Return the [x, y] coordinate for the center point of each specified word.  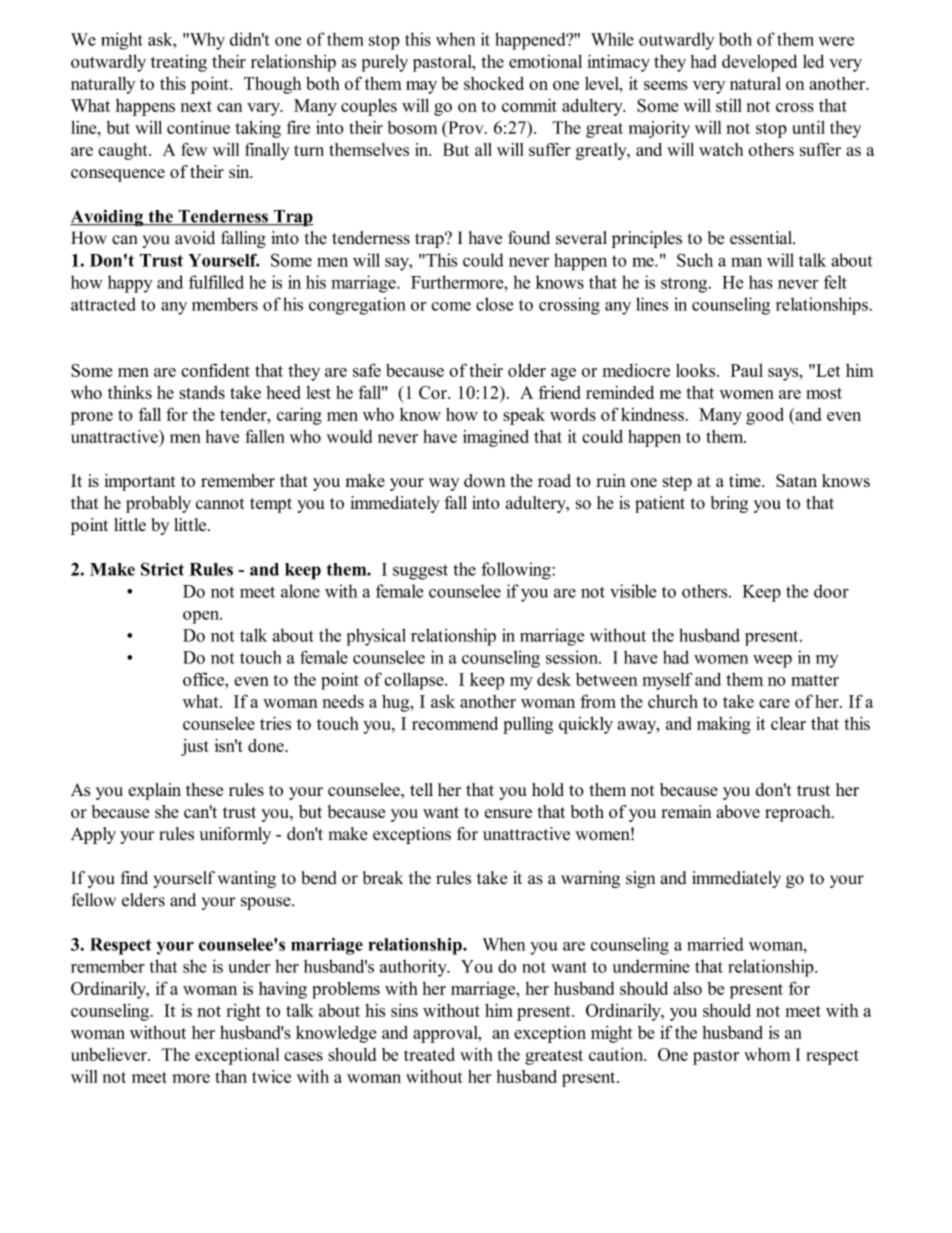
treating [178, 63]
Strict [162, 569]
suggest [420, 572]
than [231, 1076]
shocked [494, 83]
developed [760, 63]
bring [729, 504]
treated [429, 1054]
